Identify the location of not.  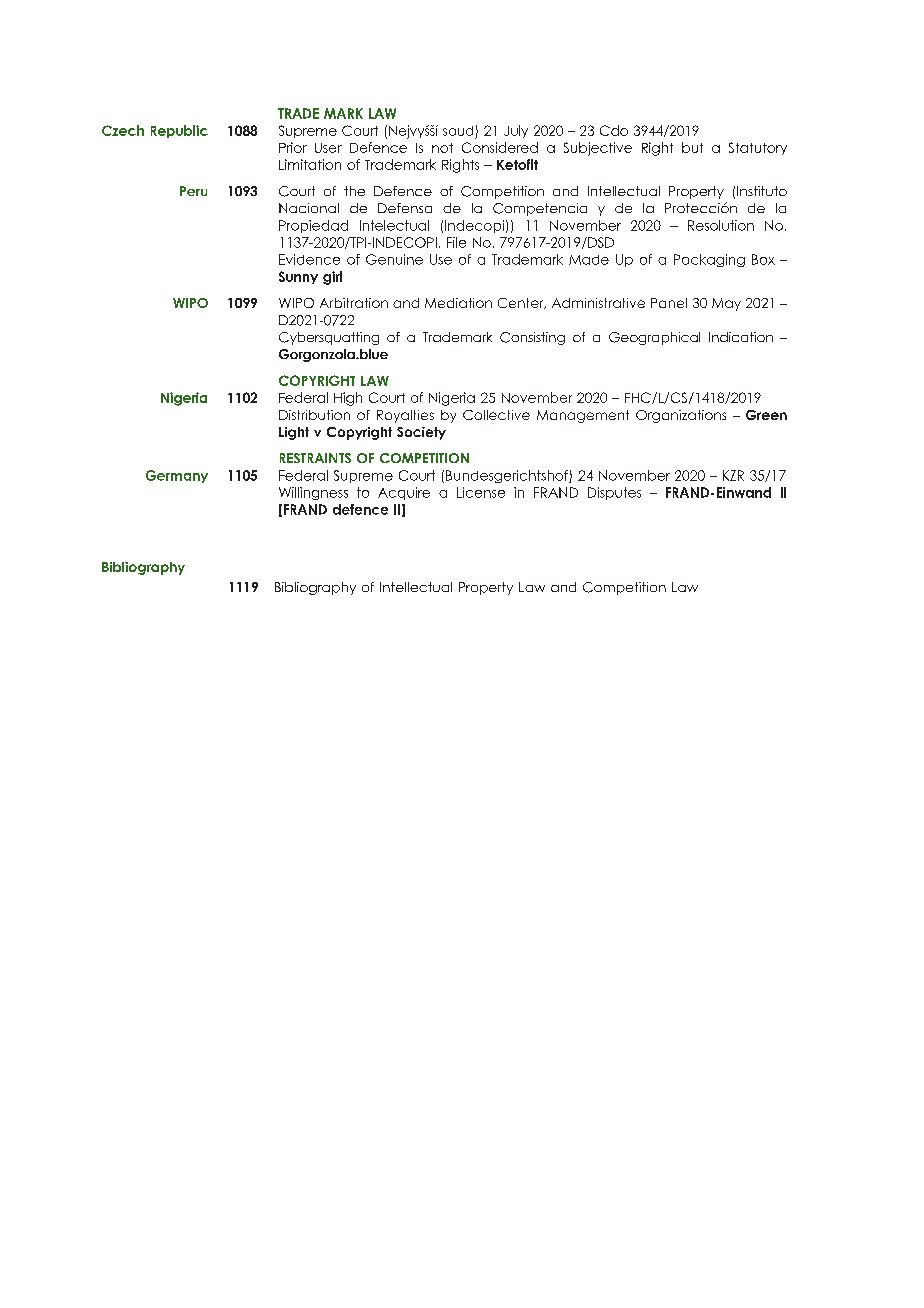
(442, 148).
